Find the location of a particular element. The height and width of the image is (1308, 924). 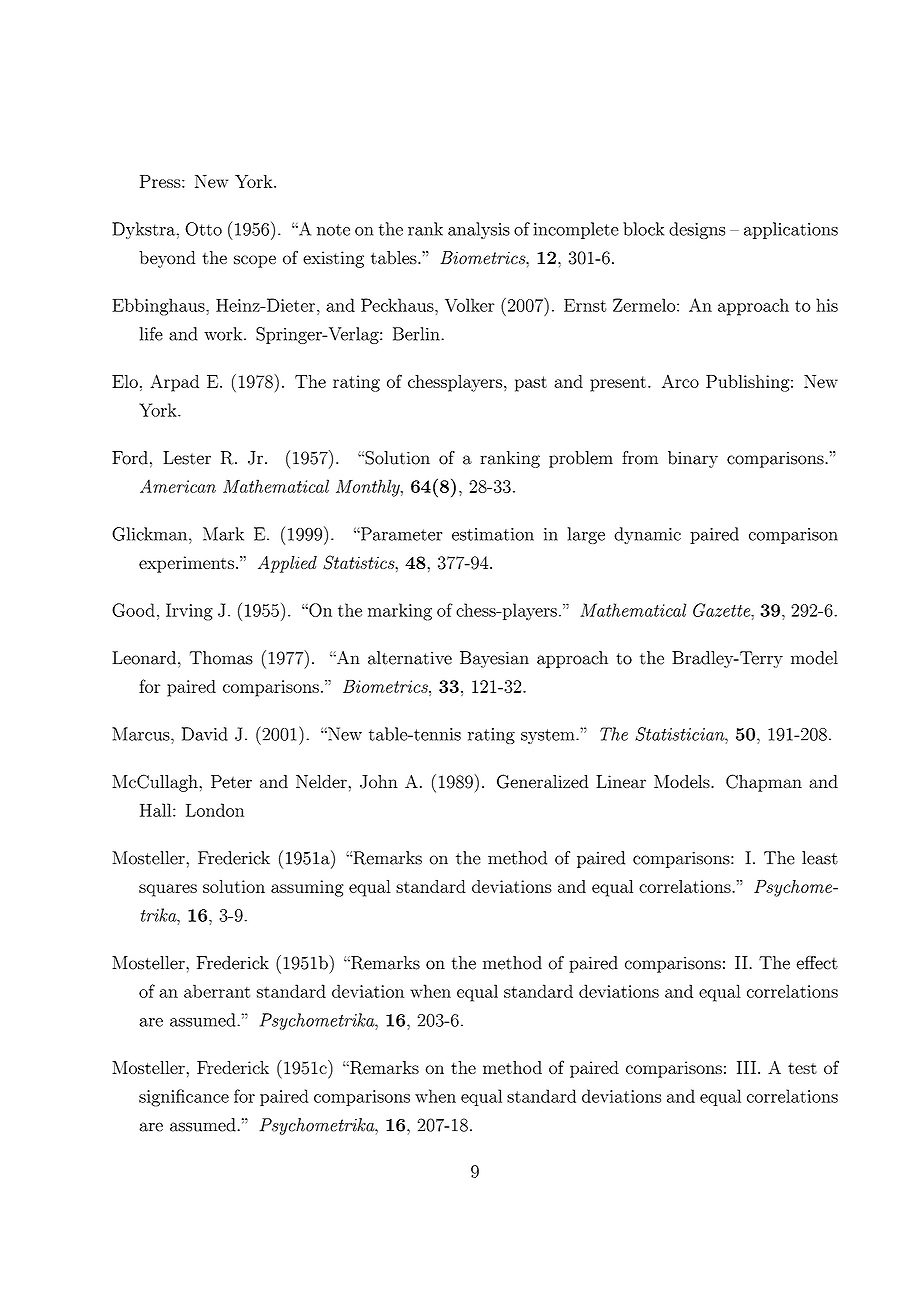

Thomas is located at coordinates (221, 658).
